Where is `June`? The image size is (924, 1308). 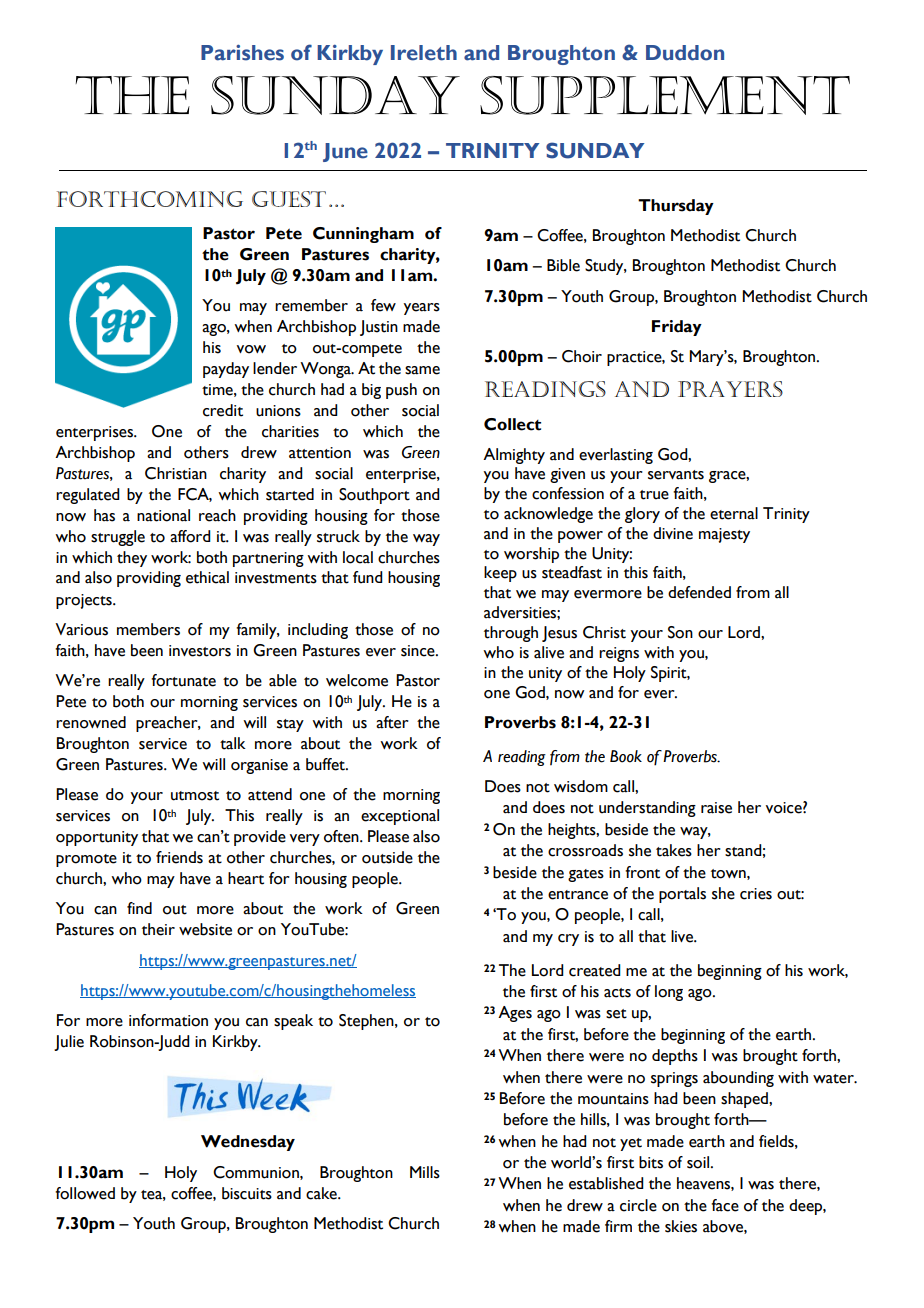
June is located at coordinates (345, 152).
